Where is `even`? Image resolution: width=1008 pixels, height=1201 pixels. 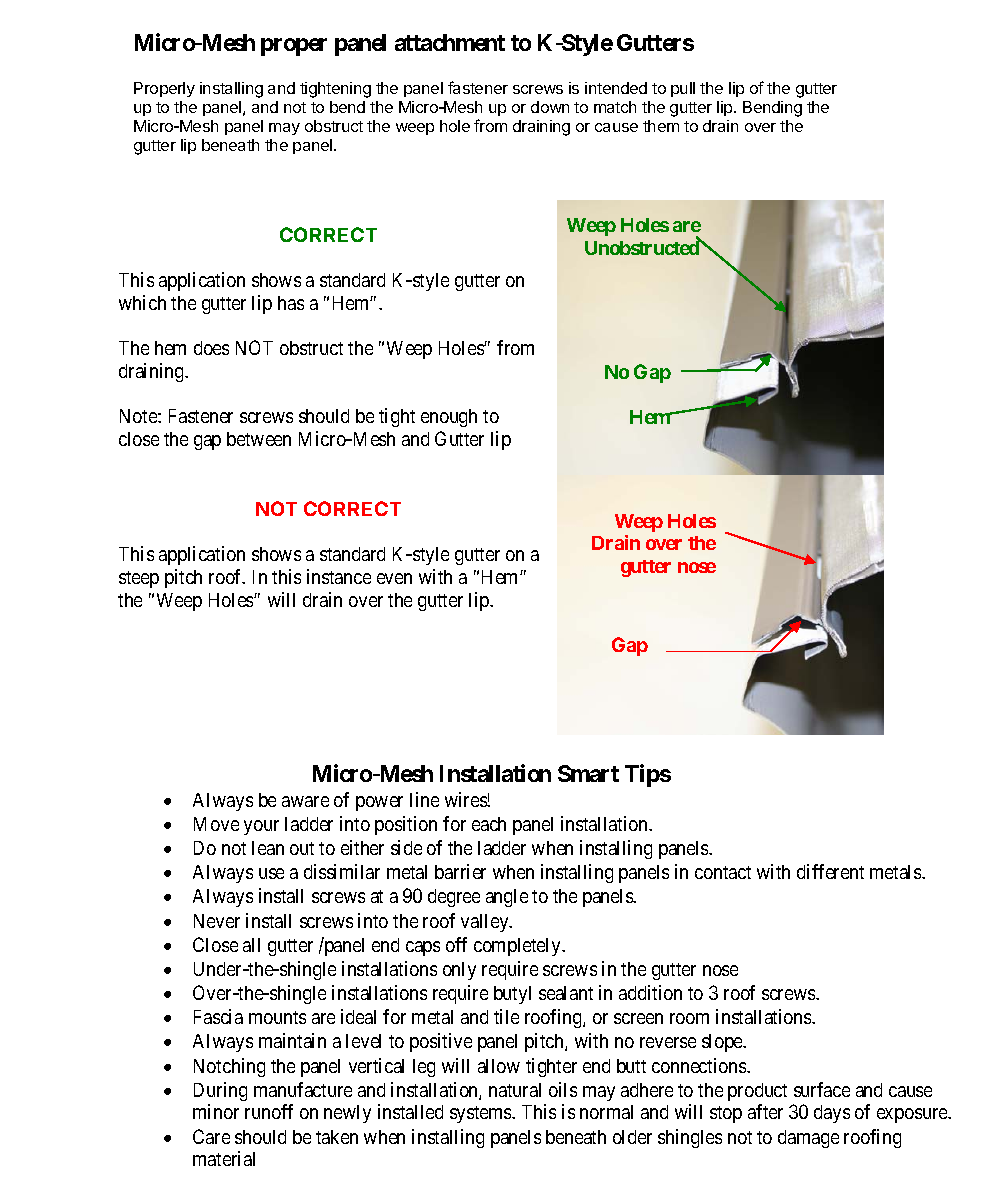 even is located at coordinates (394, 578).
